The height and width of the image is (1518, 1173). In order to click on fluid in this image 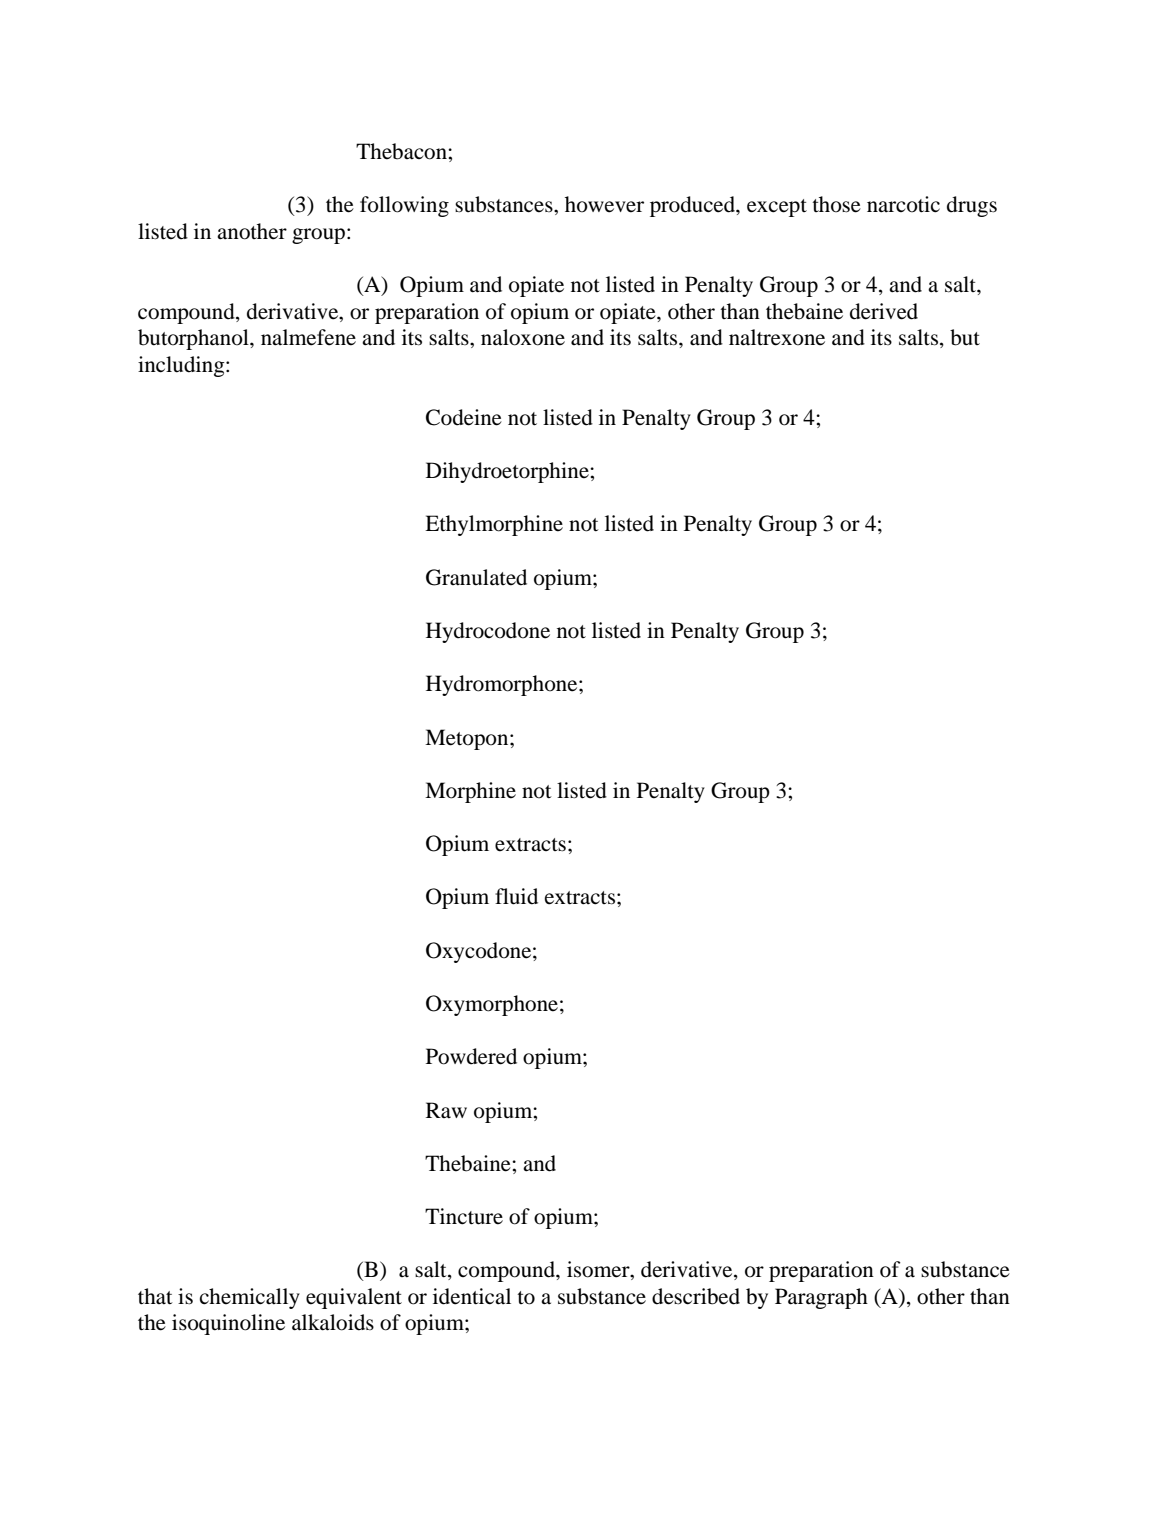, I will do `click(516, 896)`.
